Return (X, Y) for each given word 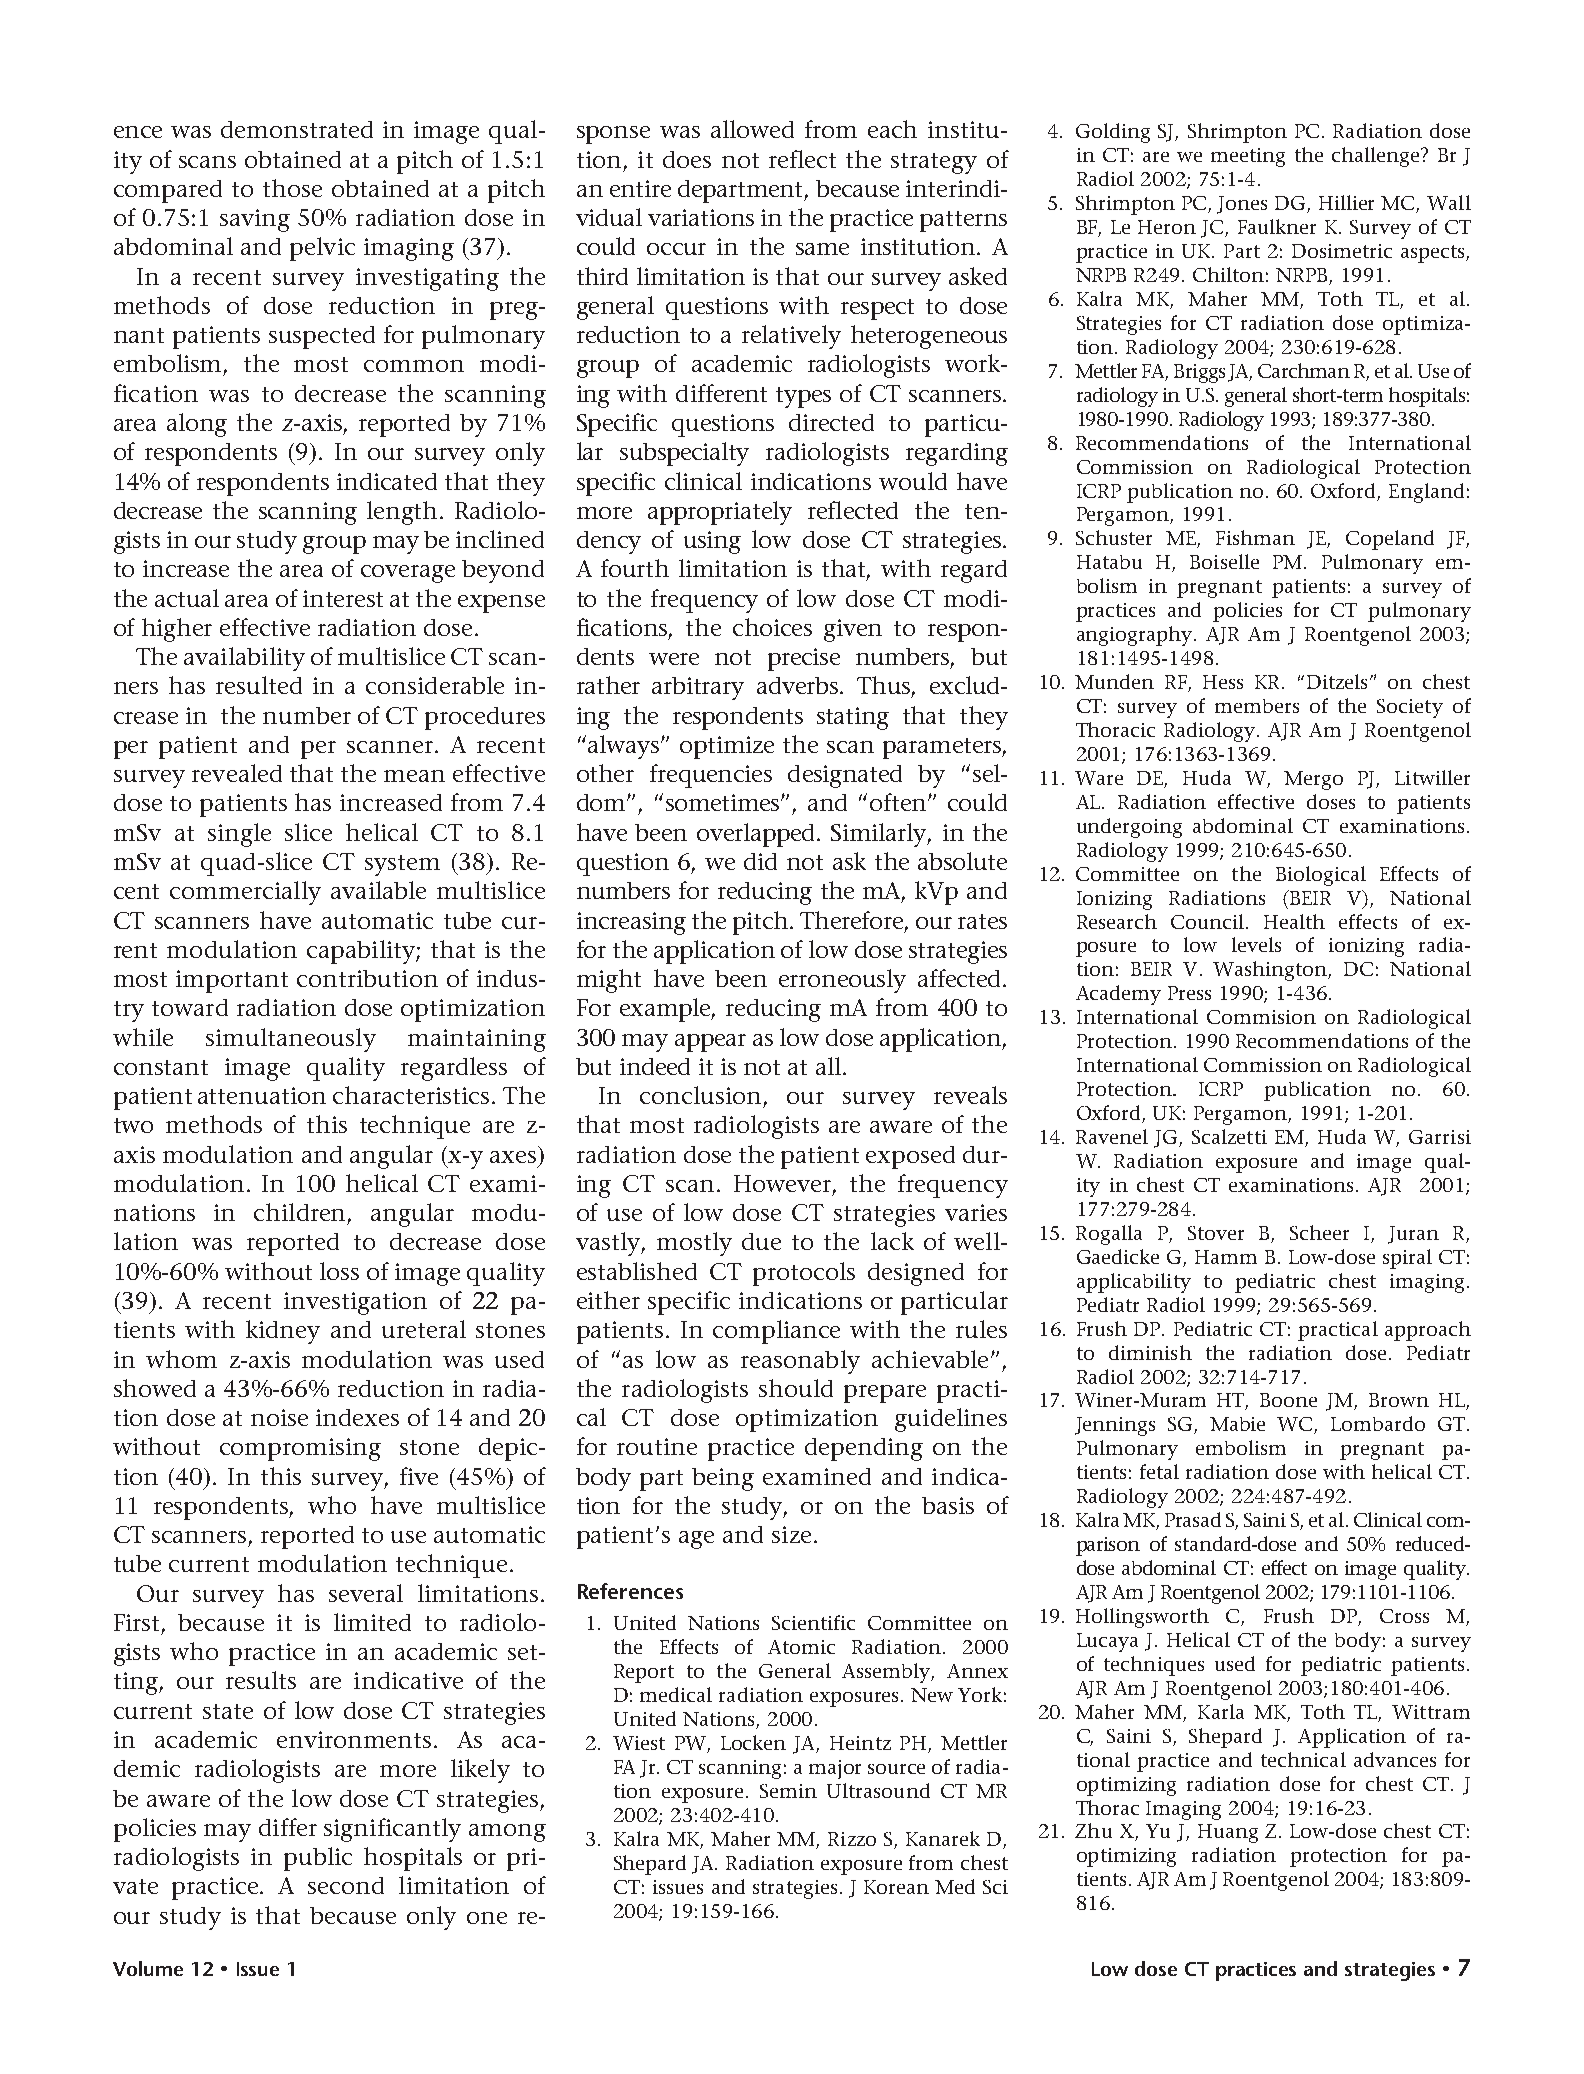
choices (772, 627)
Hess (1223, 682)
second (346, 1885)
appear (710, 1043)
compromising (300, 1449)
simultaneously (291, 1040)
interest (343, 598)
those (292, 188)
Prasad (1193, 1519)
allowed (752, 129)
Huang (1228, 1833)
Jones (1242, 205)
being (723, 1479)
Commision (1261, 1017)
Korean (896, 1887)
